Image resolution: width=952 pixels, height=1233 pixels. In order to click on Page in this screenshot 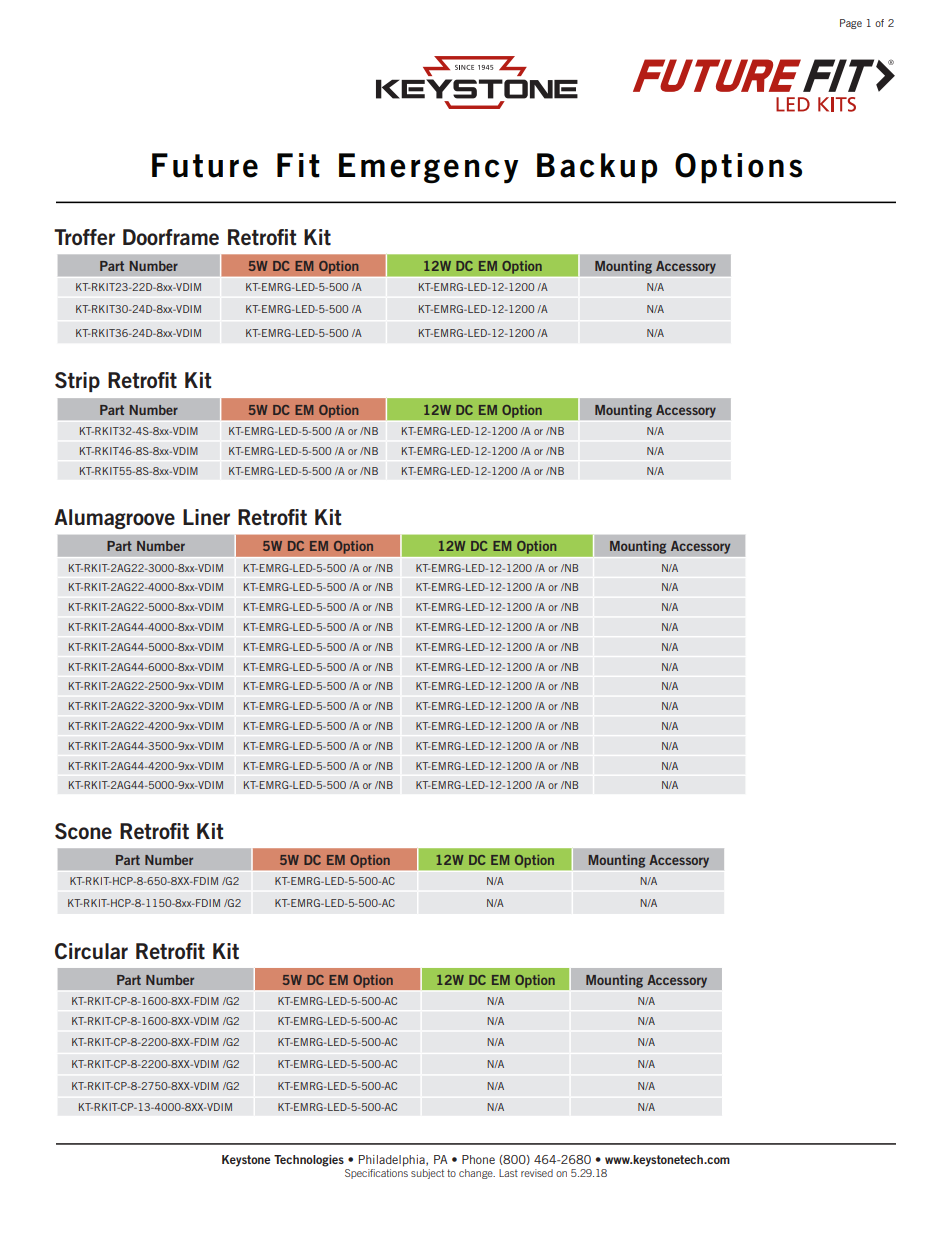, I will do `click(851, 24)`.
